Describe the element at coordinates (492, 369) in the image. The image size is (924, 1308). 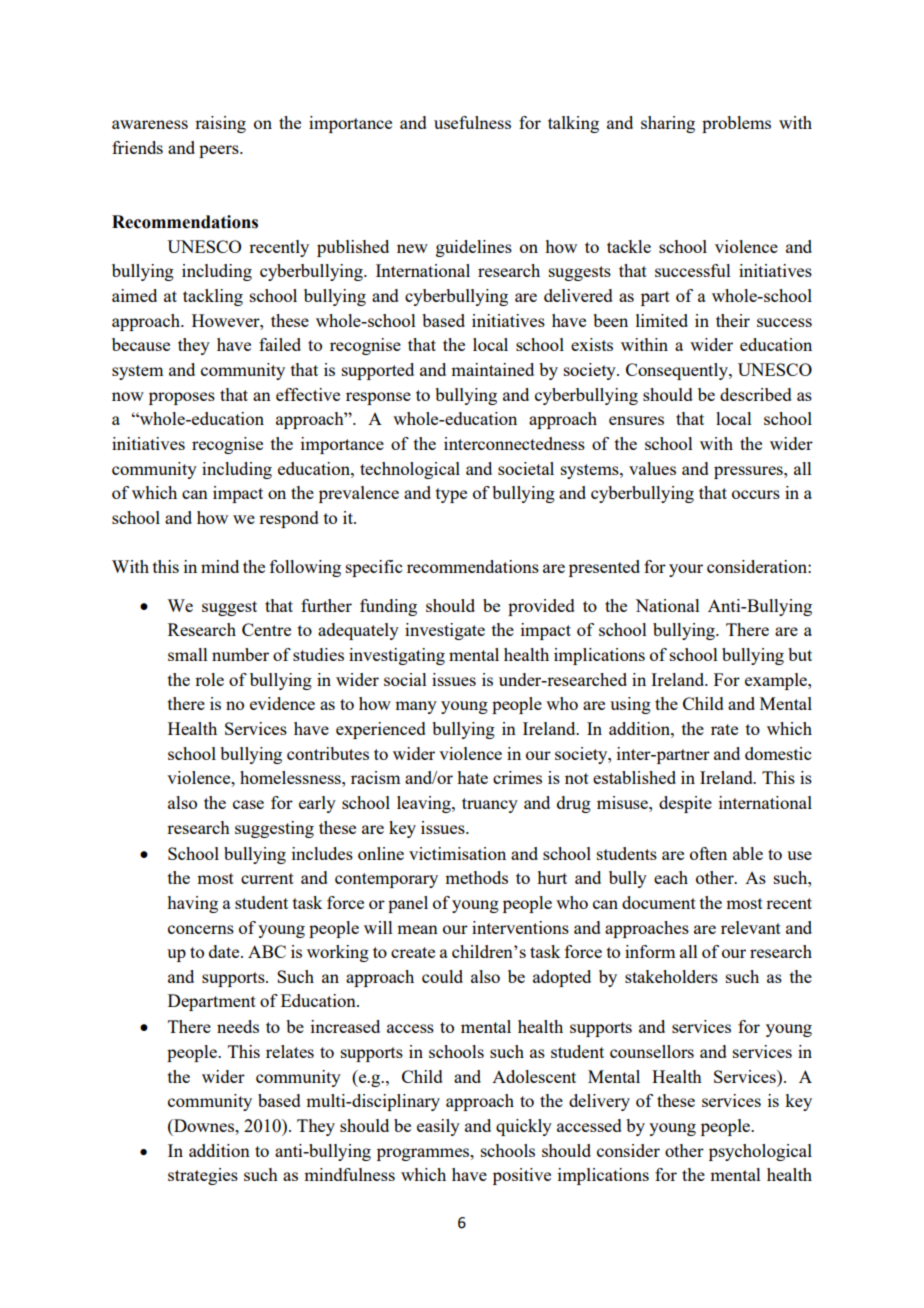
I see `maintained` at that location.
